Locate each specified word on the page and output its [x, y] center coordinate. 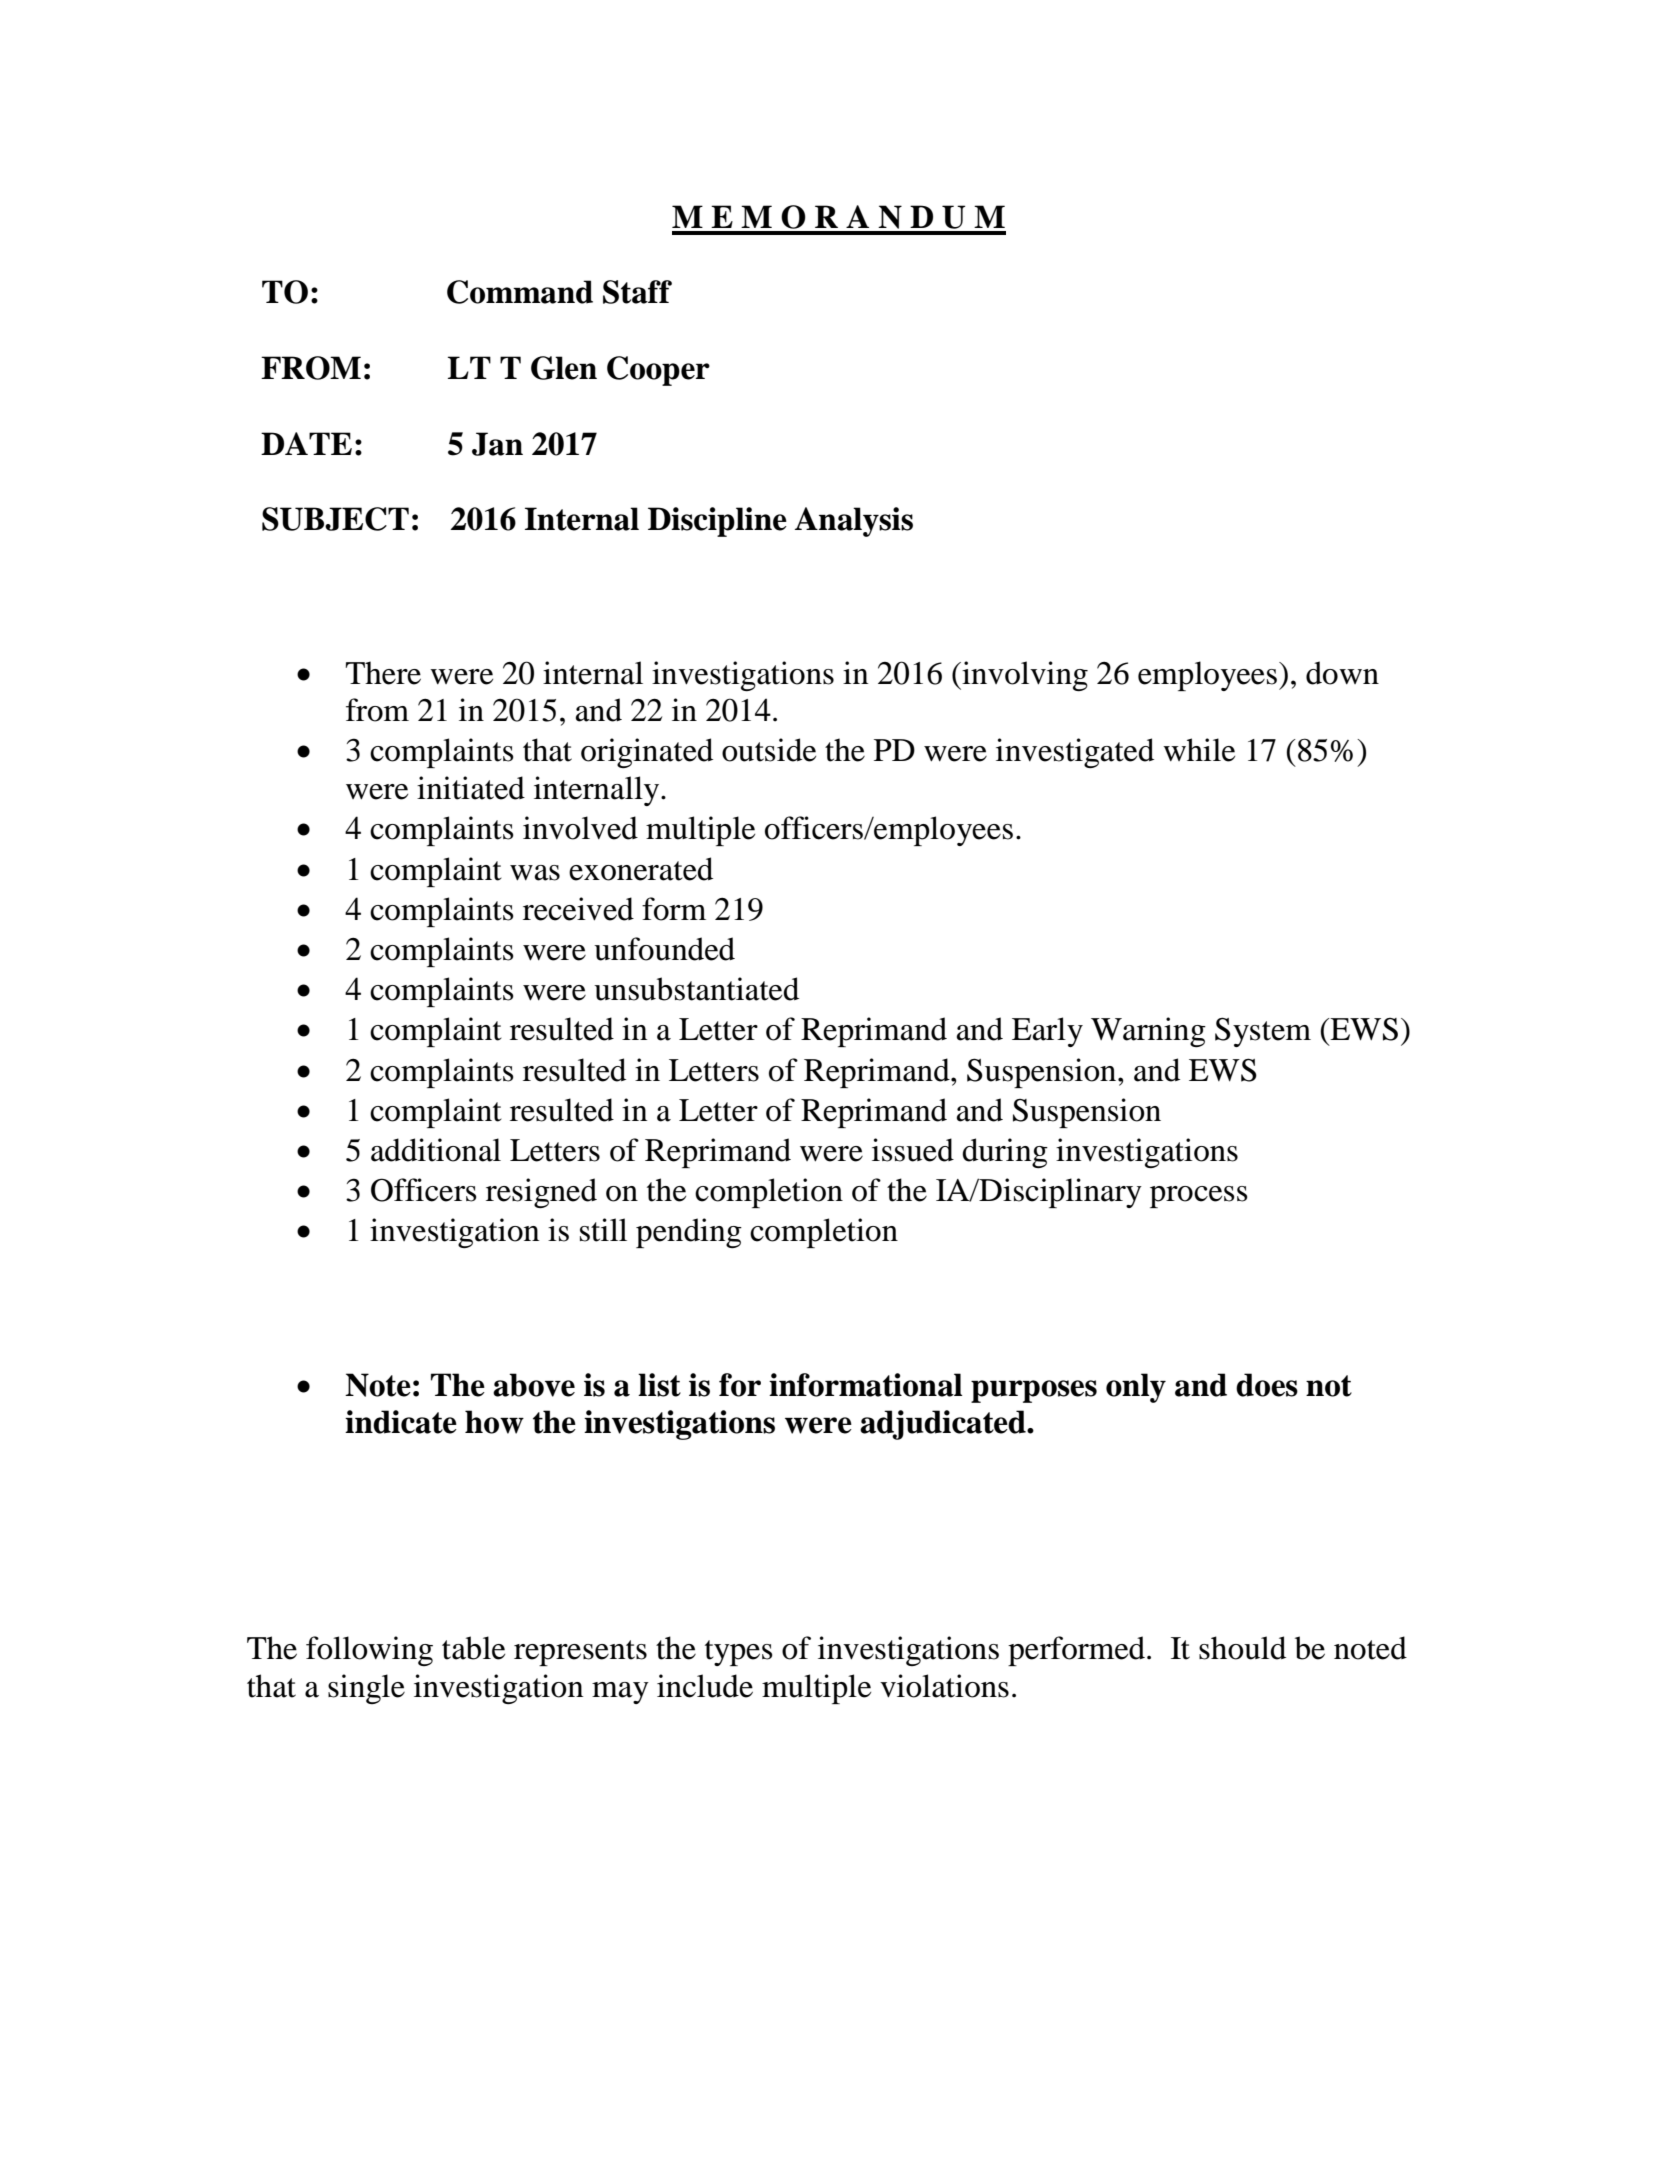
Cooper [658, 371]
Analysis [854, 522]
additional [436, 1150]
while [1199, 750]
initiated [471, 788]
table [473, 1648]
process [1199, 1197]
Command [520, 292]
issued [913, 1150]
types [739, 1653]
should [1242, 1648]
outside [769, 750]
